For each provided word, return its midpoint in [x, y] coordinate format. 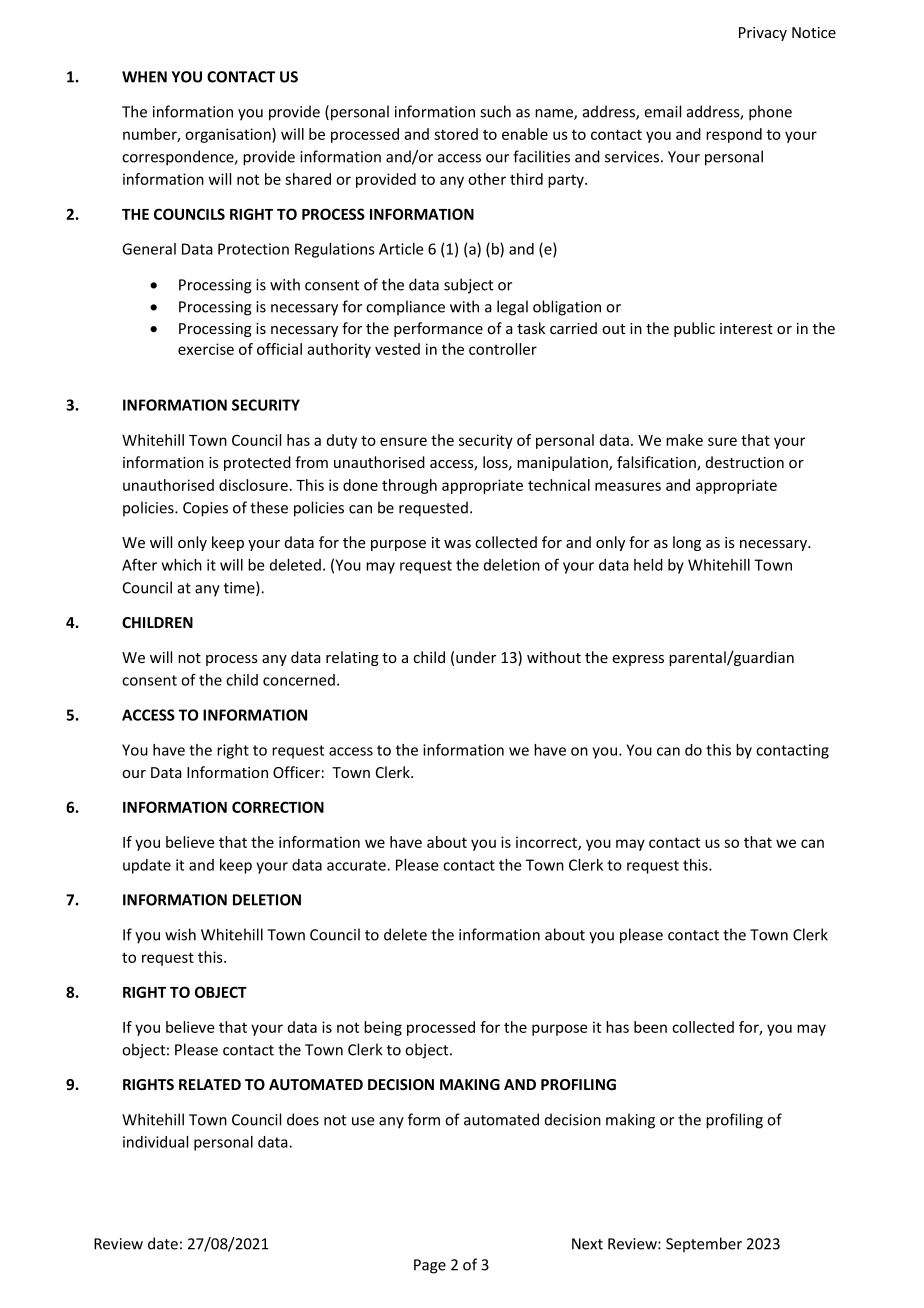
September [704, 1244]
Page [430, 1266]
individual [155, 1142]
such [495, 111]
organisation [229, 135]
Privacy [763, 34]
